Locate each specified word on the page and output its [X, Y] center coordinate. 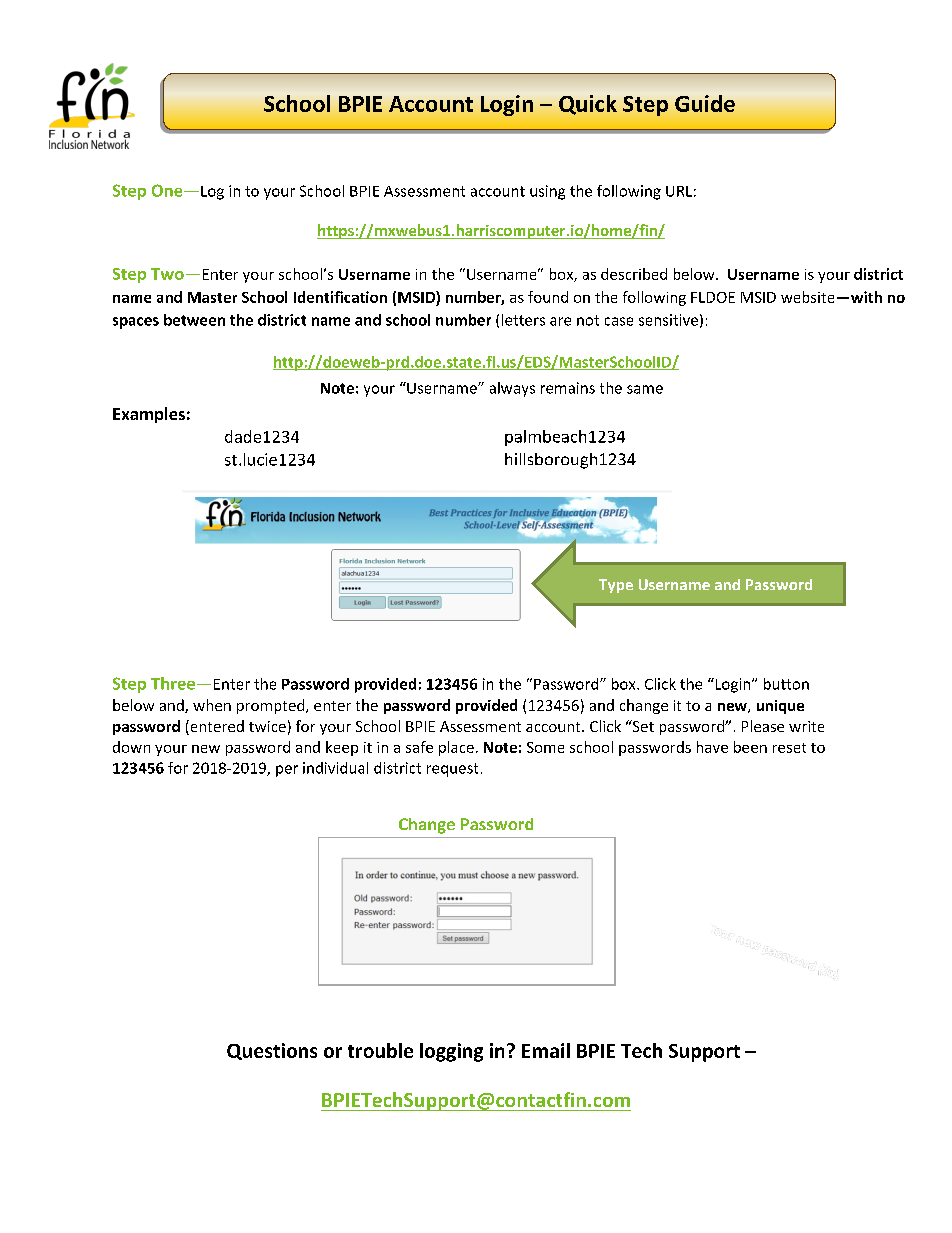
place [456, 748]
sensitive [668, 320]
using [547, 192]
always [512, 389]
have [712, 747]
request [452, 770]
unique [780, 707]
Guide [705, 103]
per [287, 771]
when [212, 705]
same [645, 389]
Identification [340, 297]
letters [523, 320]
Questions [272, 1051]
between [194, 320]
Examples [149, 415]
